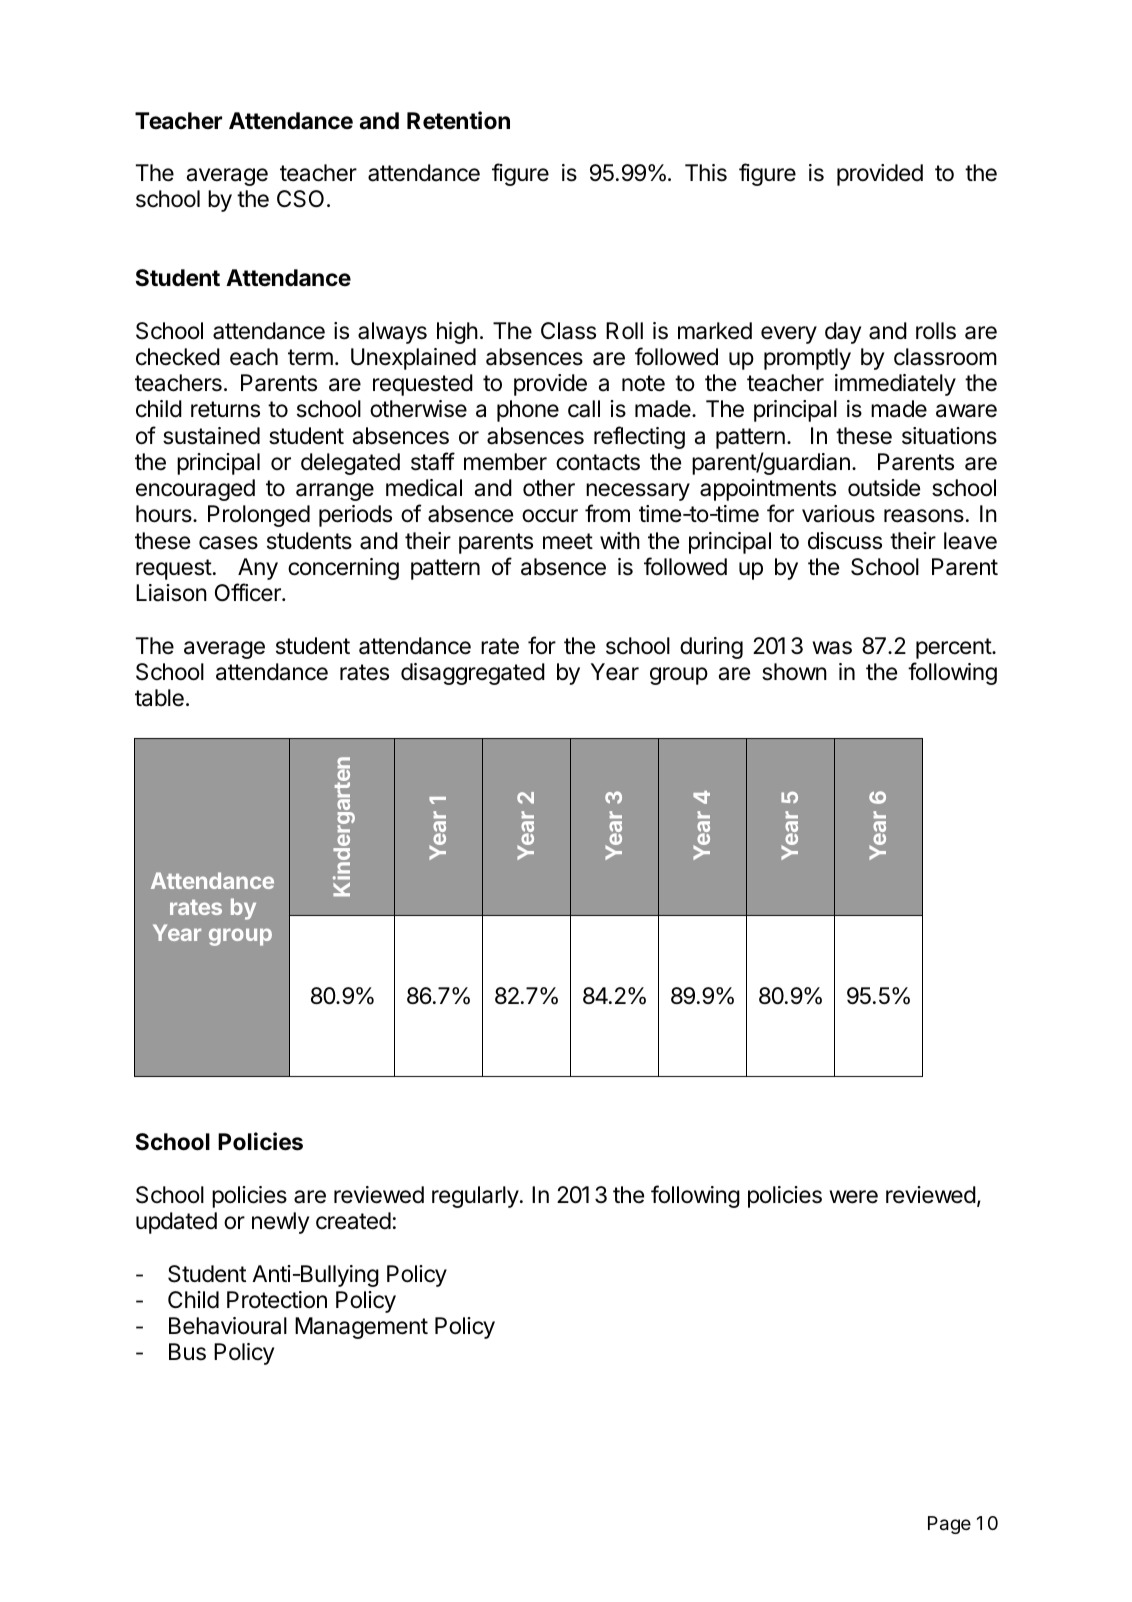  Describe the element at coordinates (458, 120) in the document. I see `Retention` at that location.
